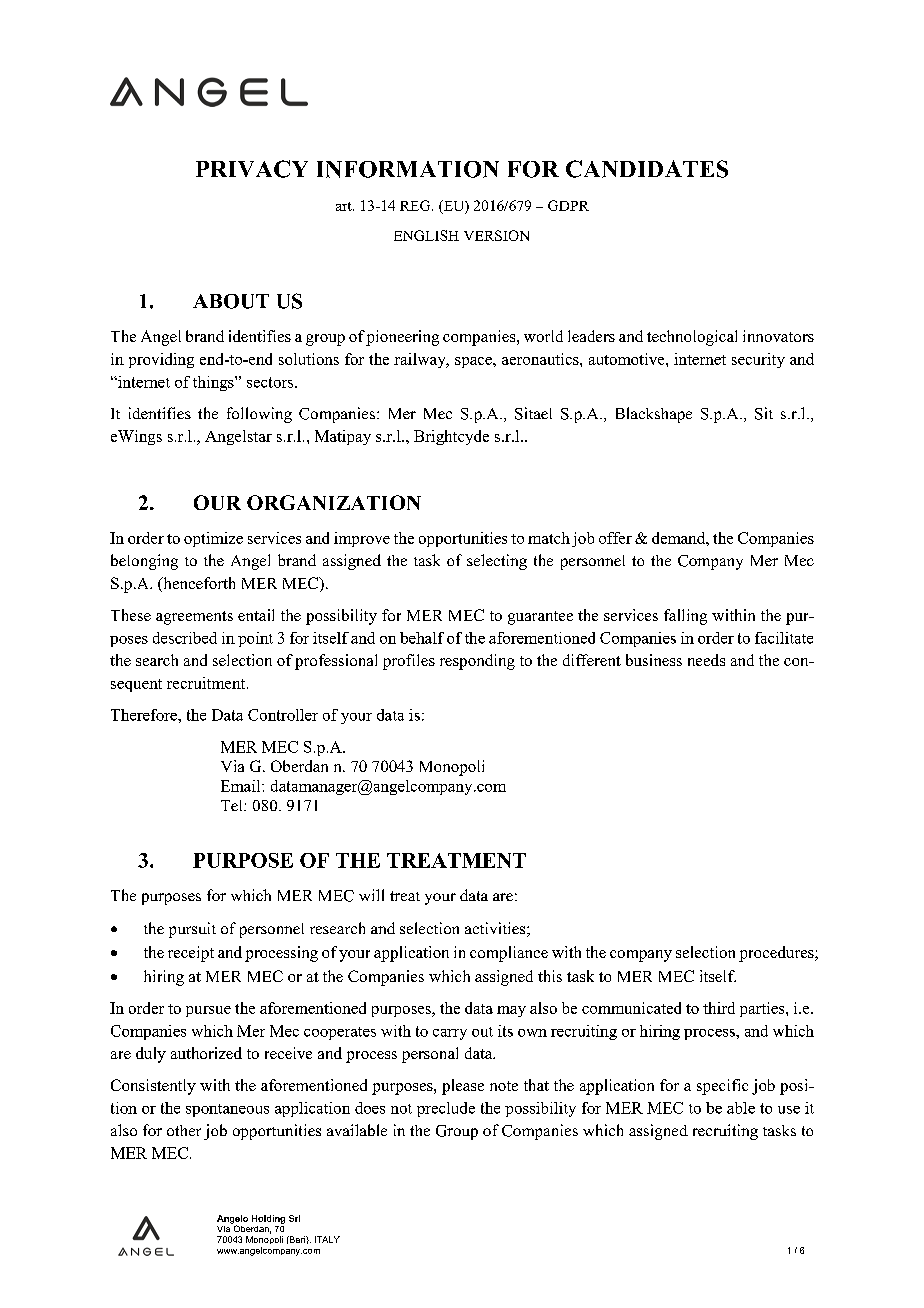 The image size is (924, 1308). Describe the element at coordinates (615, 538) in the screenshot. I see `offer` at that location.
